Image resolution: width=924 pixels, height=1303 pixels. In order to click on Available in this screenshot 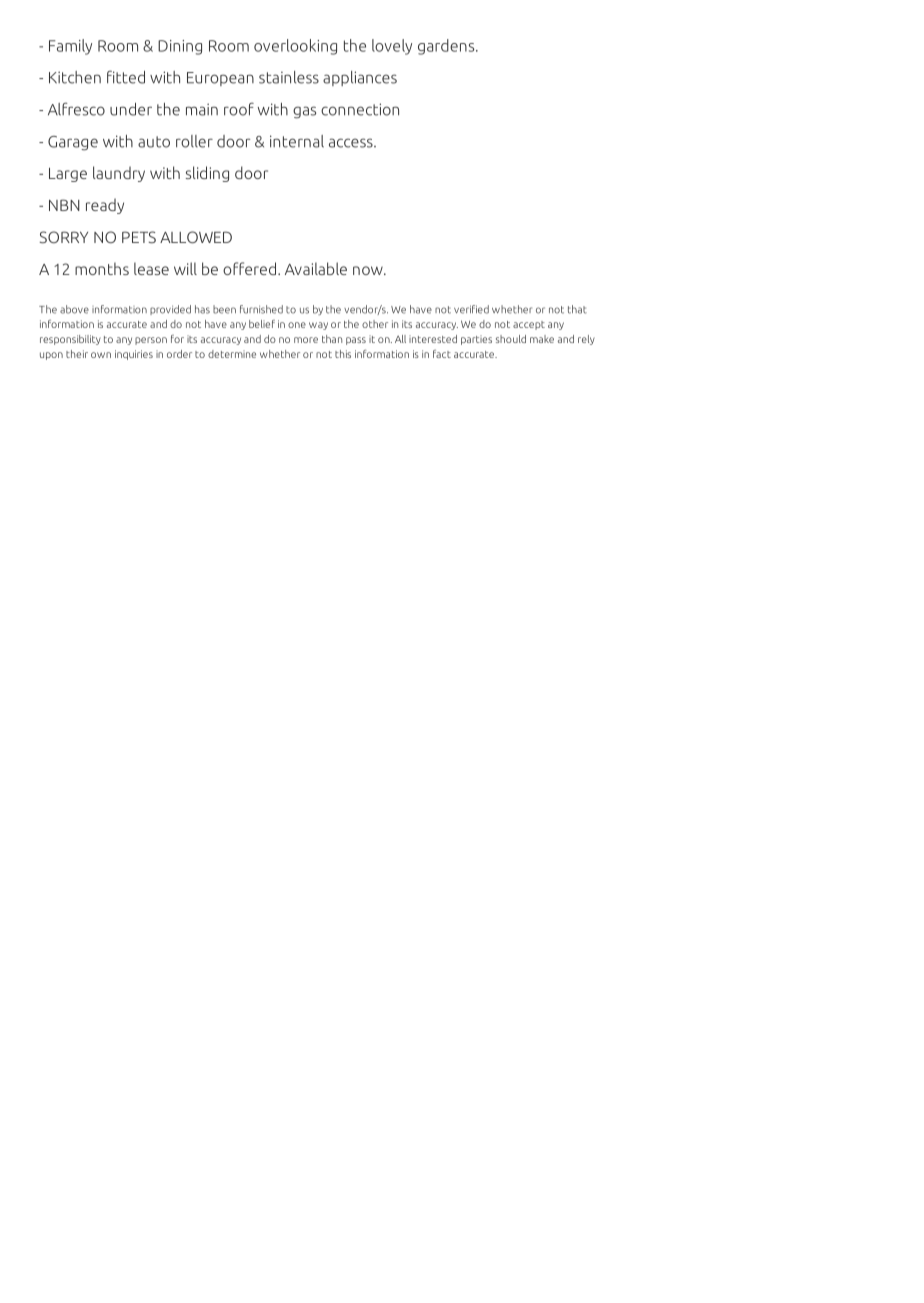, I will do `click(316, 268)`.
